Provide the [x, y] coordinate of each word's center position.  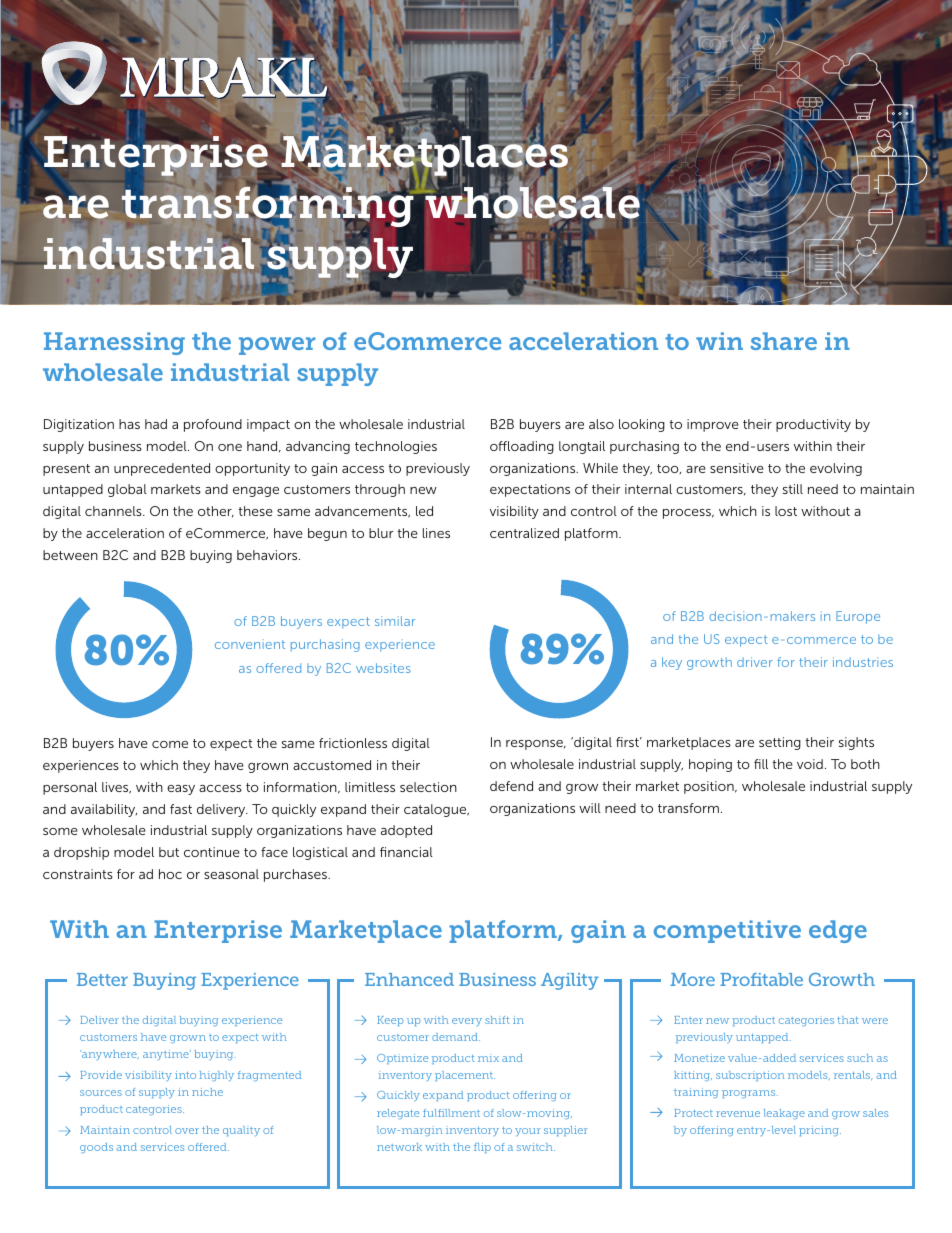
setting [780, 743]
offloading [522, 447]
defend [511, 786]
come [170, 744]
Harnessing [114, 343]
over [187, 1131]
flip [482, 1148]
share [784, 341]
